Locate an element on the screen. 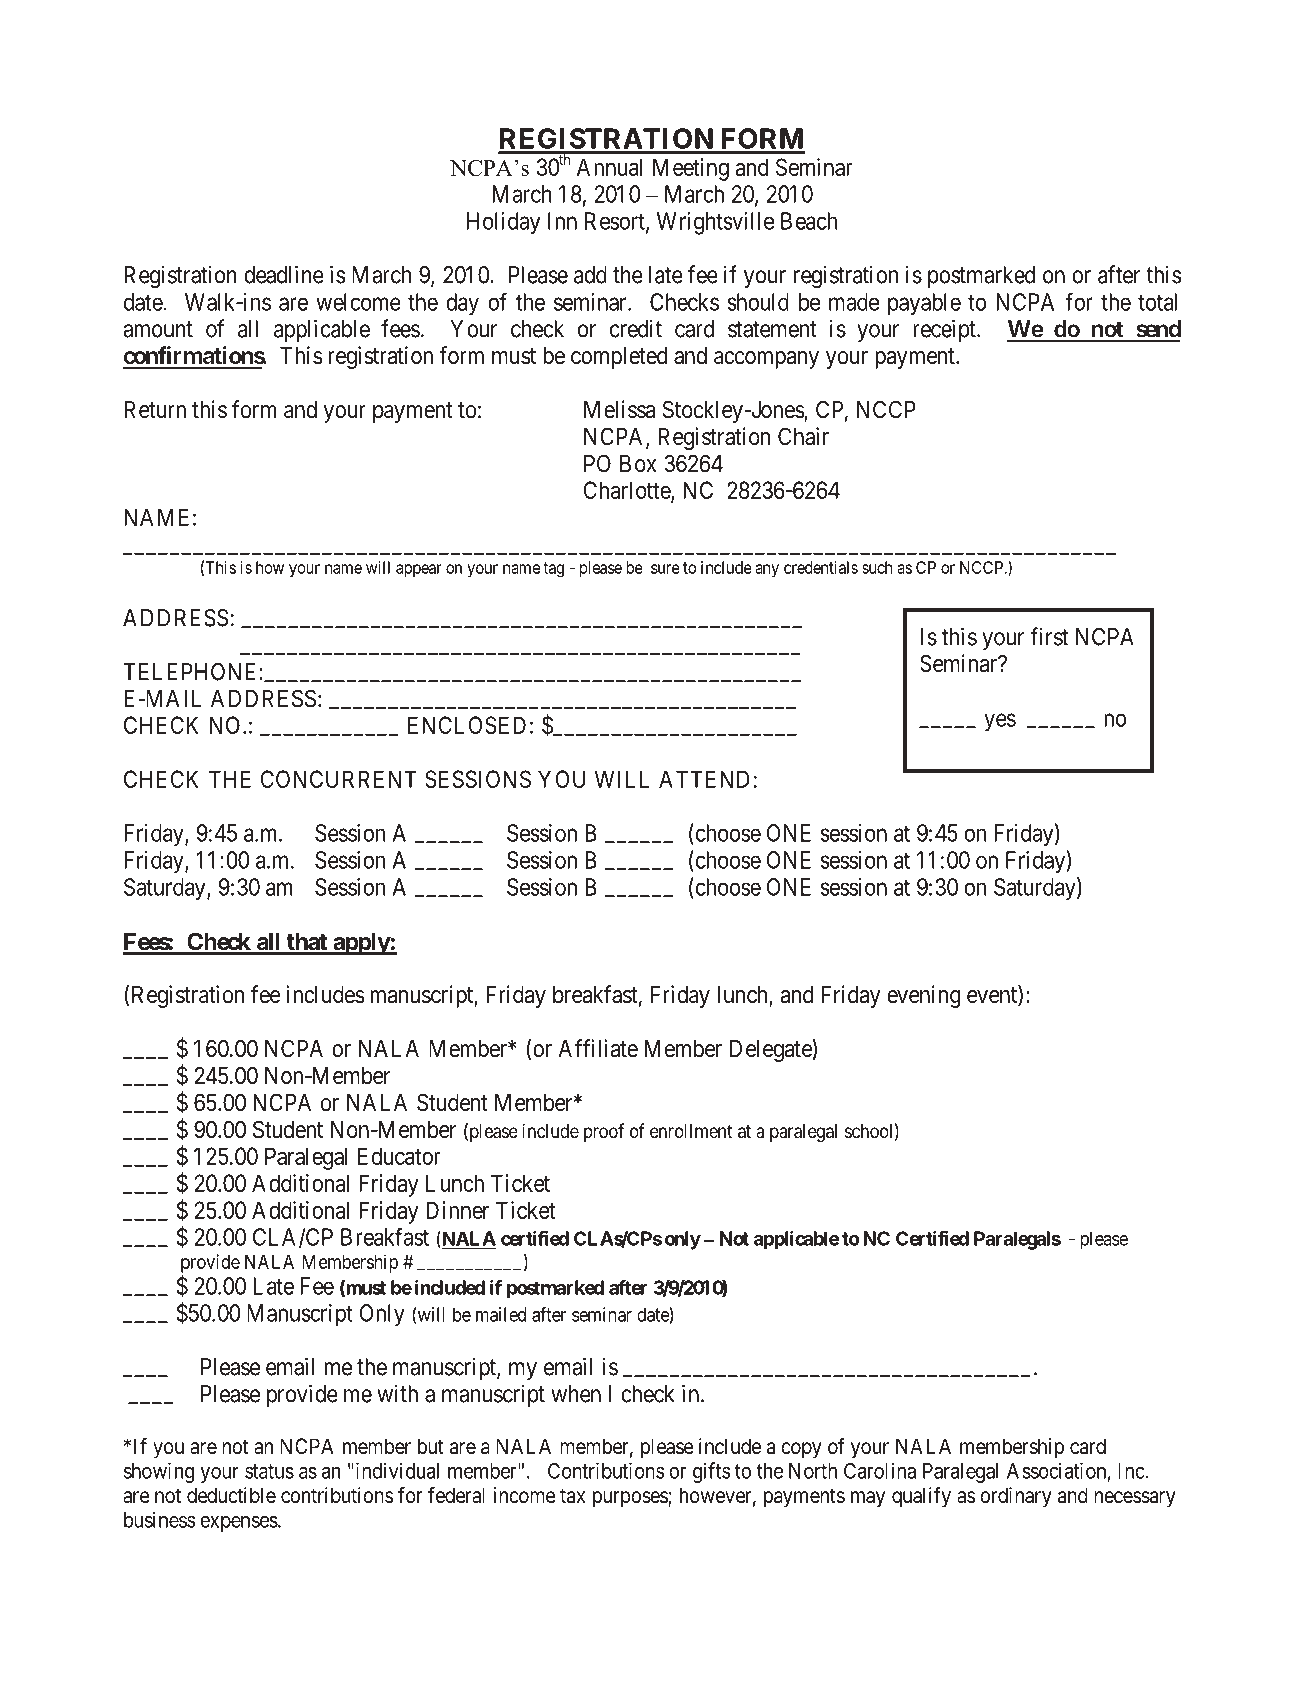  evening is located at coordinates (923, 996).
